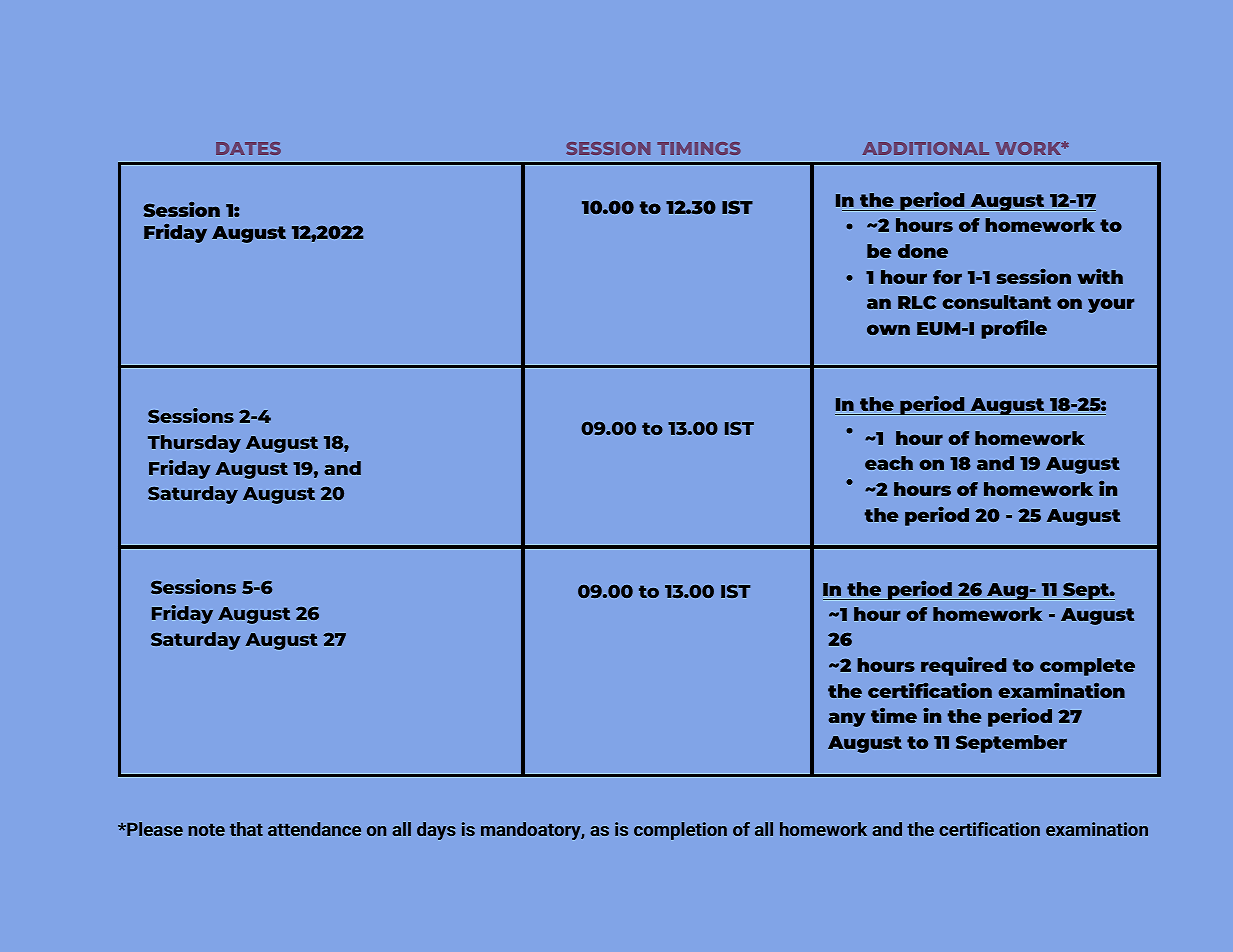  Describe the element at coordinates (1014, 329) in the document. I see `profile` at that location.
